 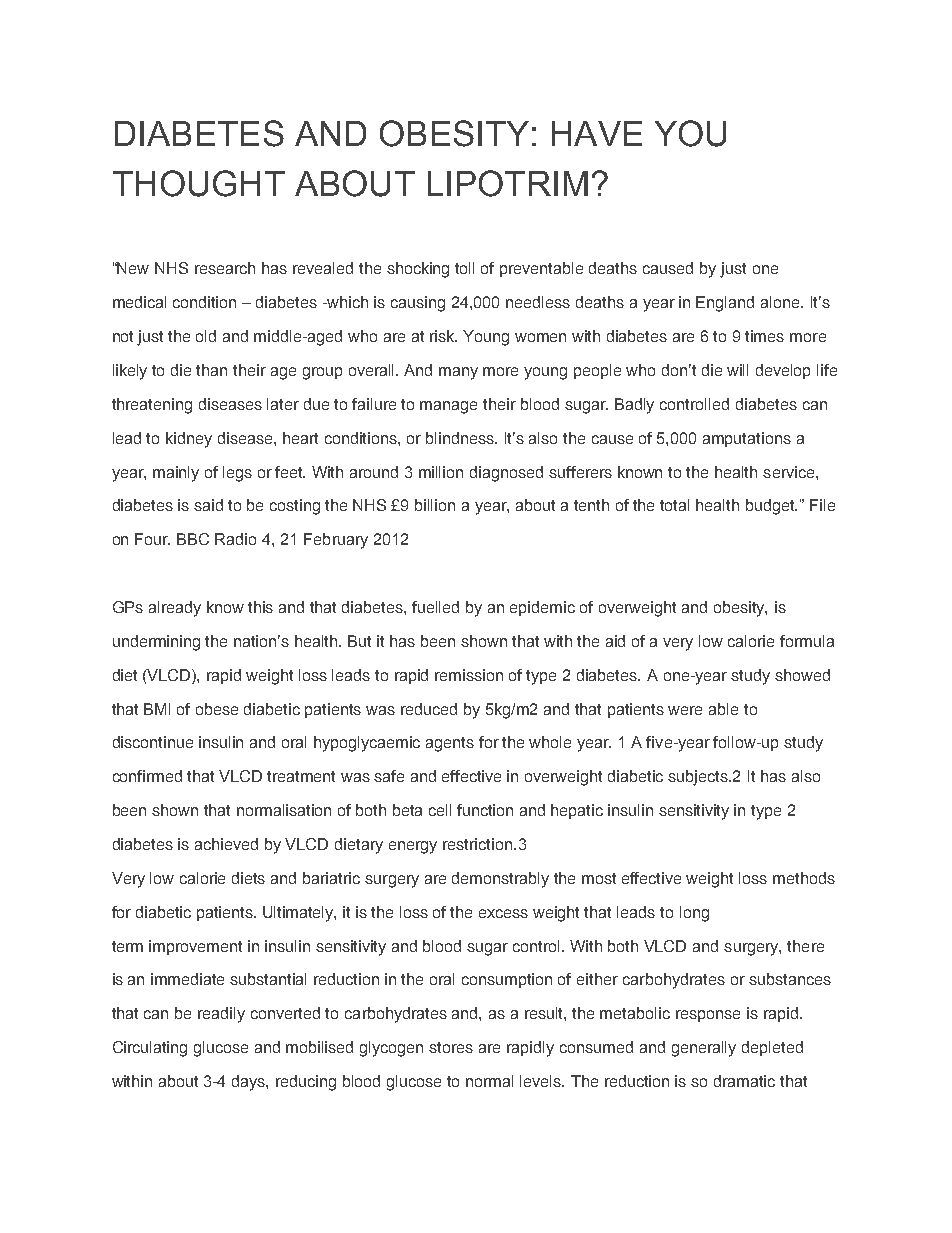 I want to click on amputations, so click(x=747, y=439).
